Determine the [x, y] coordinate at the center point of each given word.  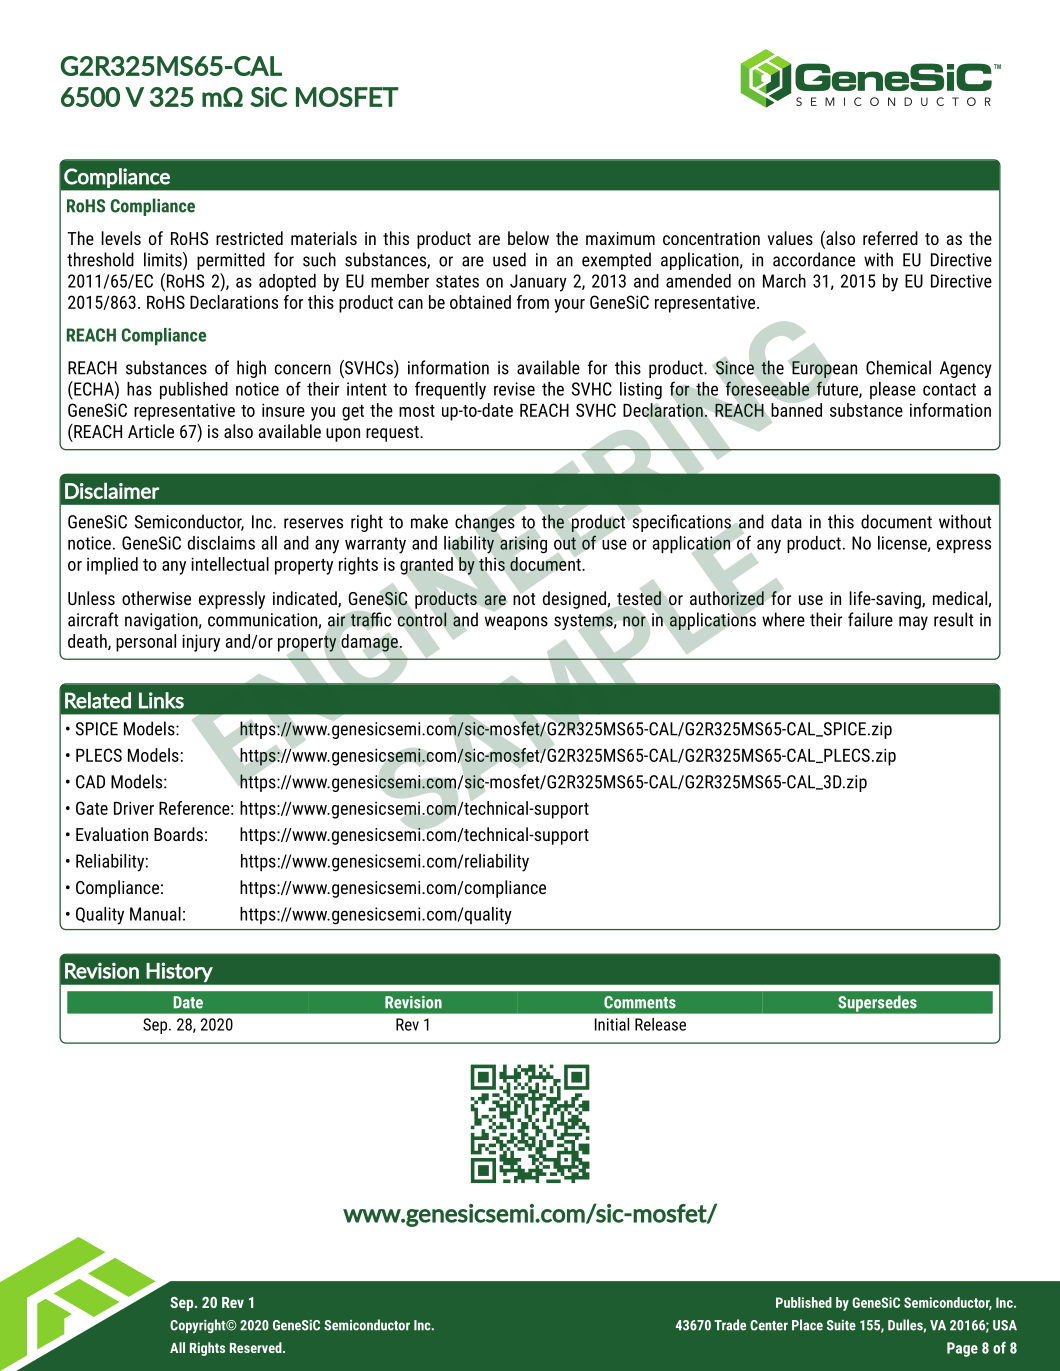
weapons [516, 623]
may [913, 623]
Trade [730, 1325]
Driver [134, 808]
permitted [231, 261]
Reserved [257, 1347]
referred [890, 238]
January [538, 283]
